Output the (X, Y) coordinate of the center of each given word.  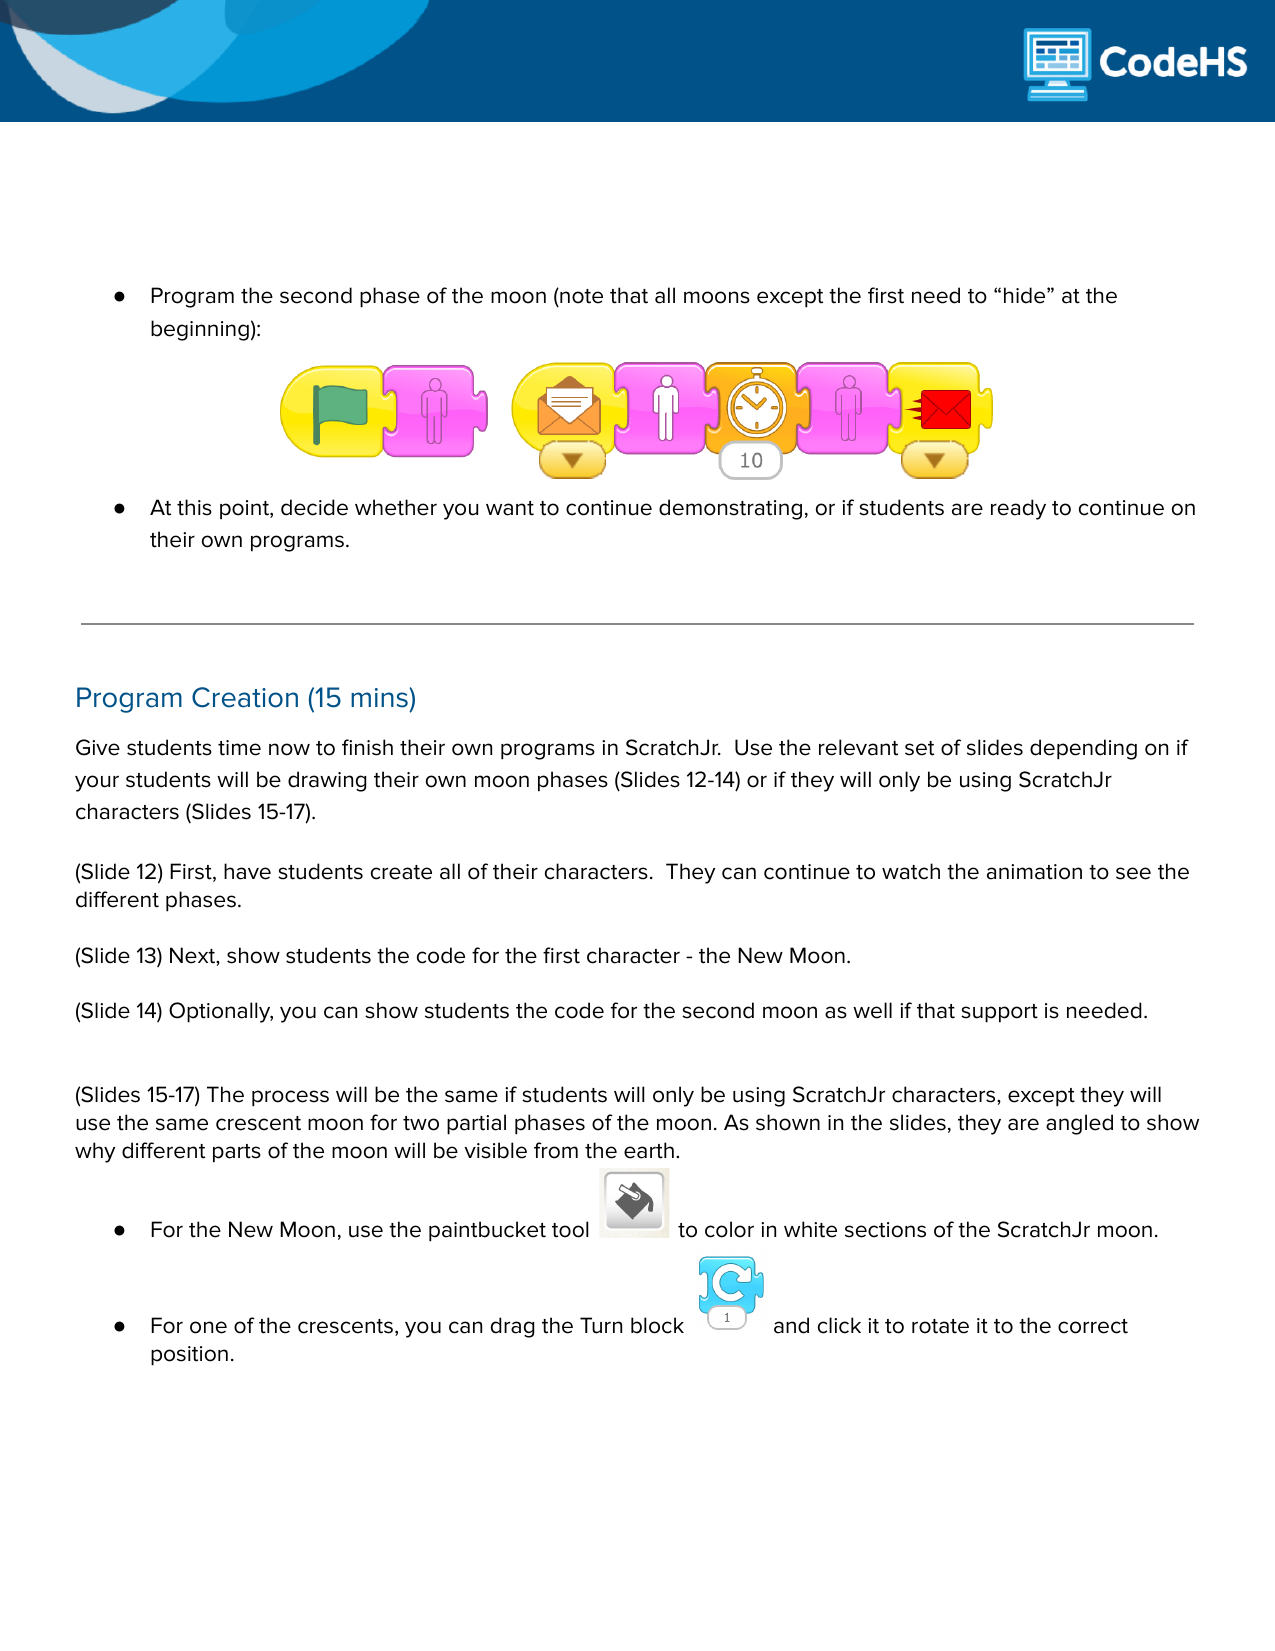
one (208, 1327)
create (401, 872)
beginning (200, 330)
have (247, 871)
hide (1026, 295)
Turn (601, 1325)
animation (1034, 872)
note (580, 297)
